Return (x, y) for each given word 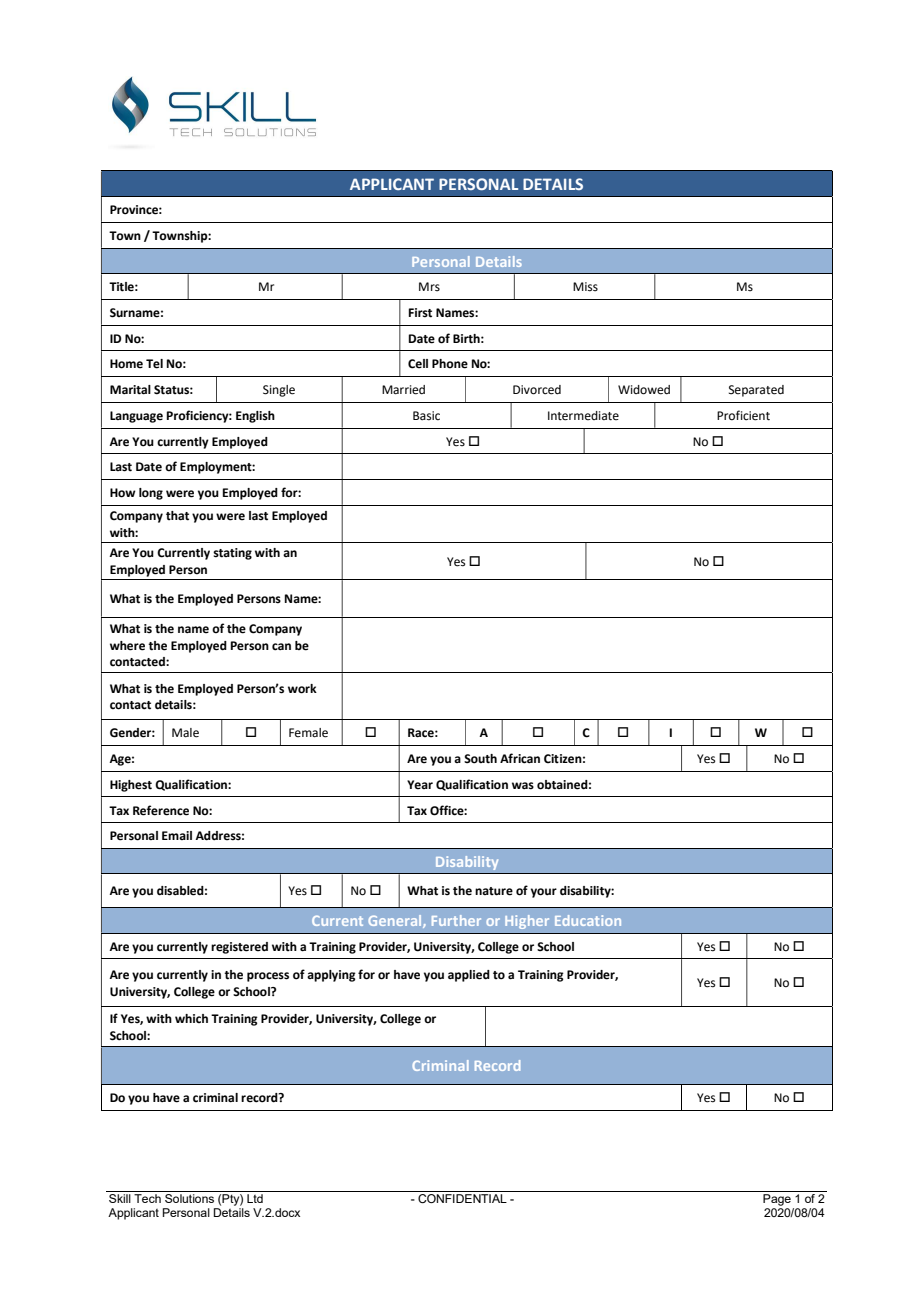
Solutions (189, 1198)
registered (239, 948)
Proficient (743, 415)
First (420, 313)
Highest (131, 786)
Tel (154, 364)
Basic (426, 416)
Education (588, 920)
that (177, 516)
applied (469, 976)
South (480, 759)
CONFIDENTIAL (462, 1198)
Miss (585, 287)
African (520, 758)
